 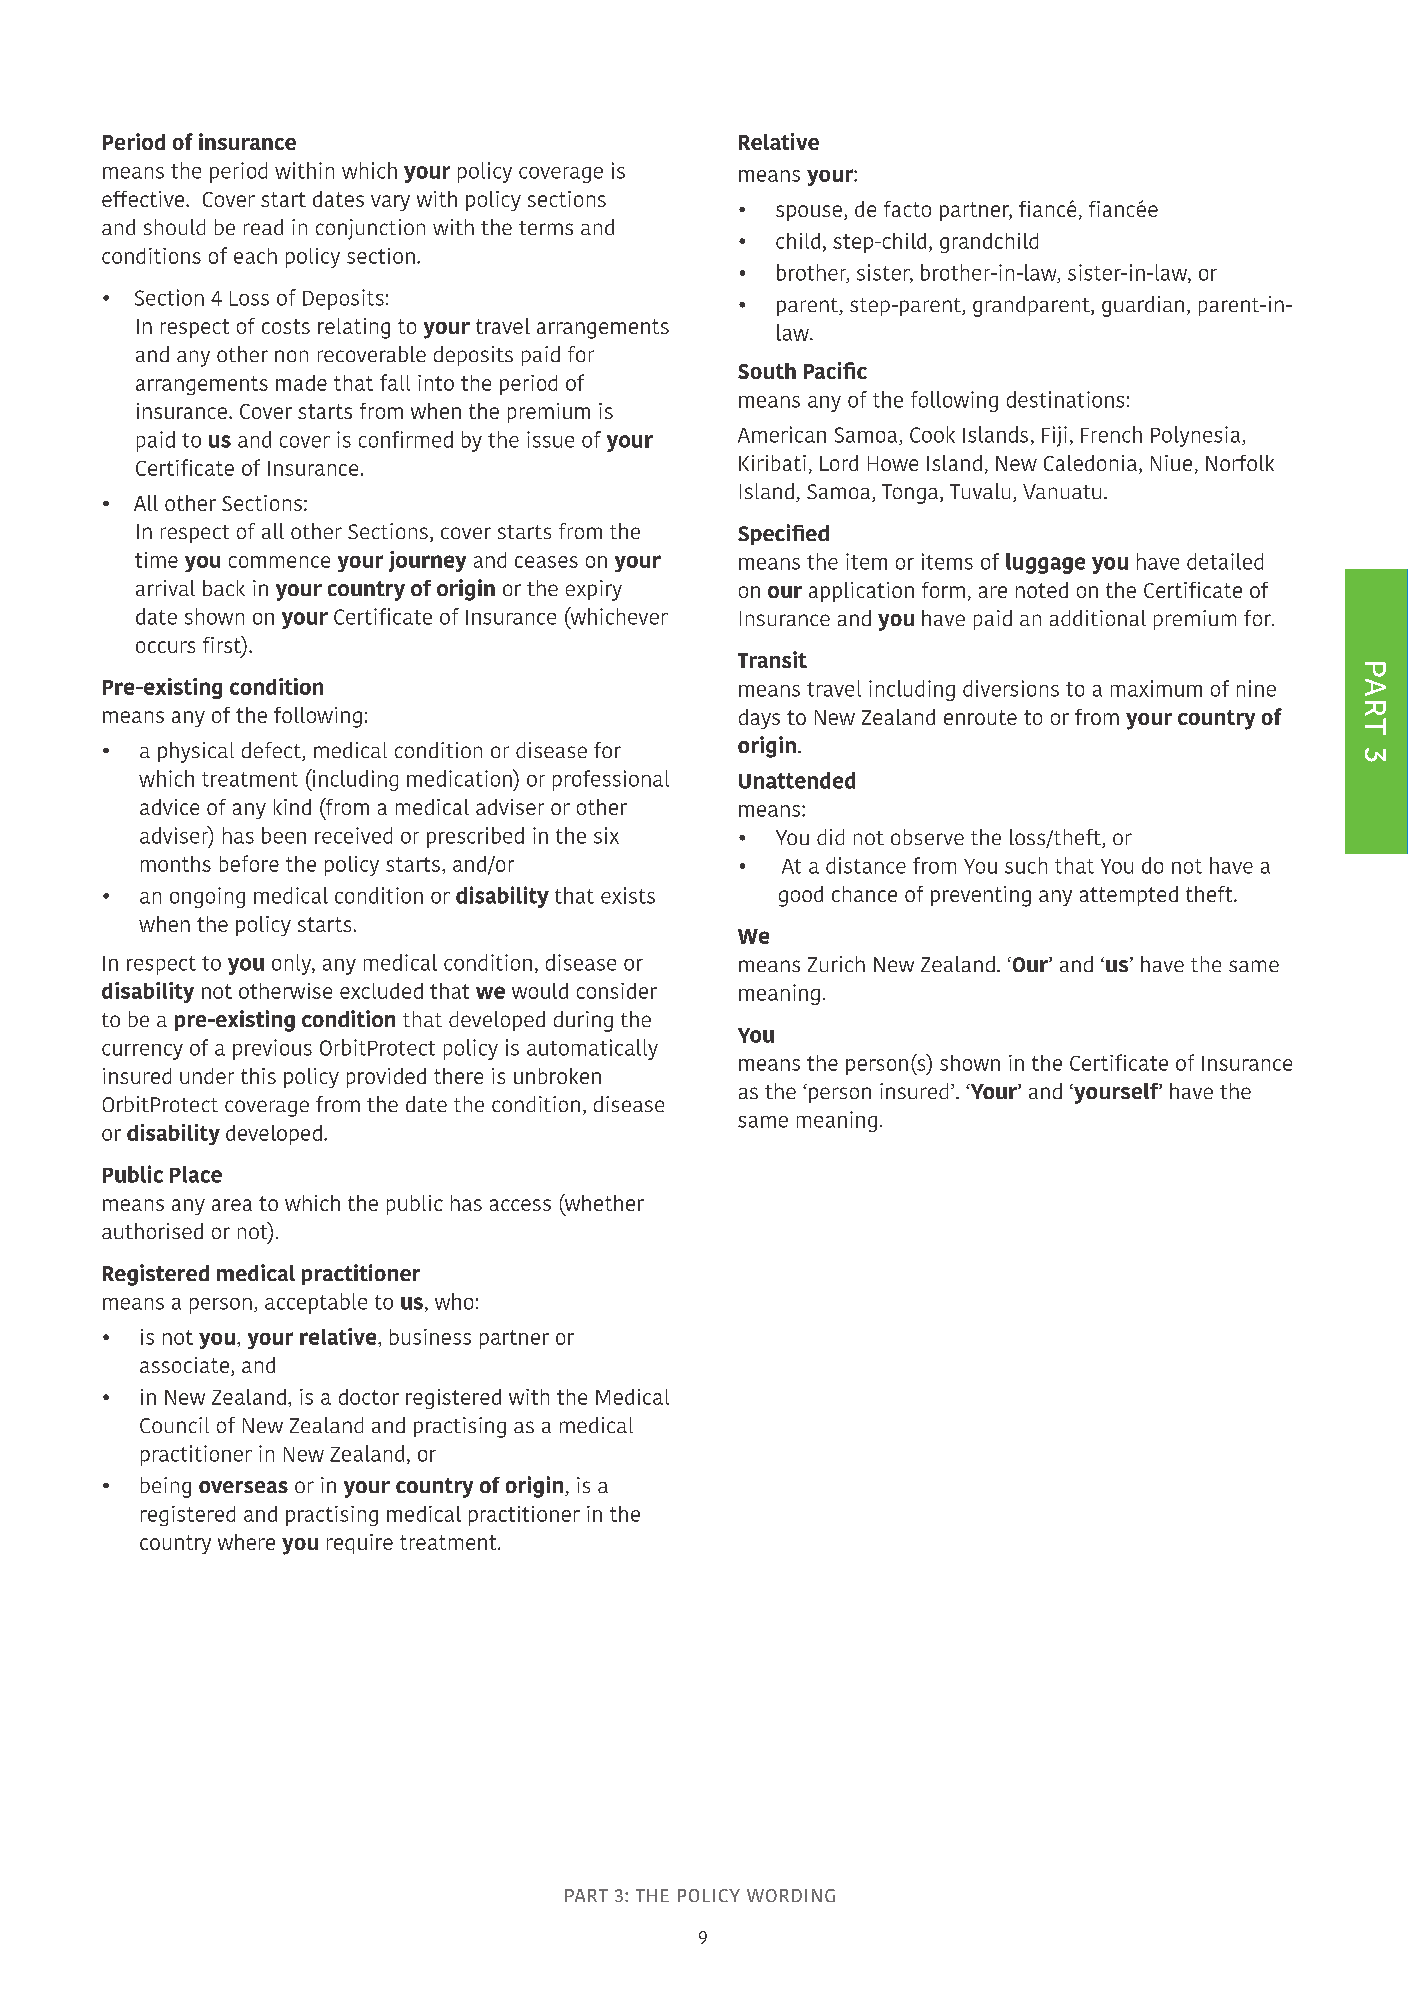 I want to click on additional, so click(x=1098, y=618).
